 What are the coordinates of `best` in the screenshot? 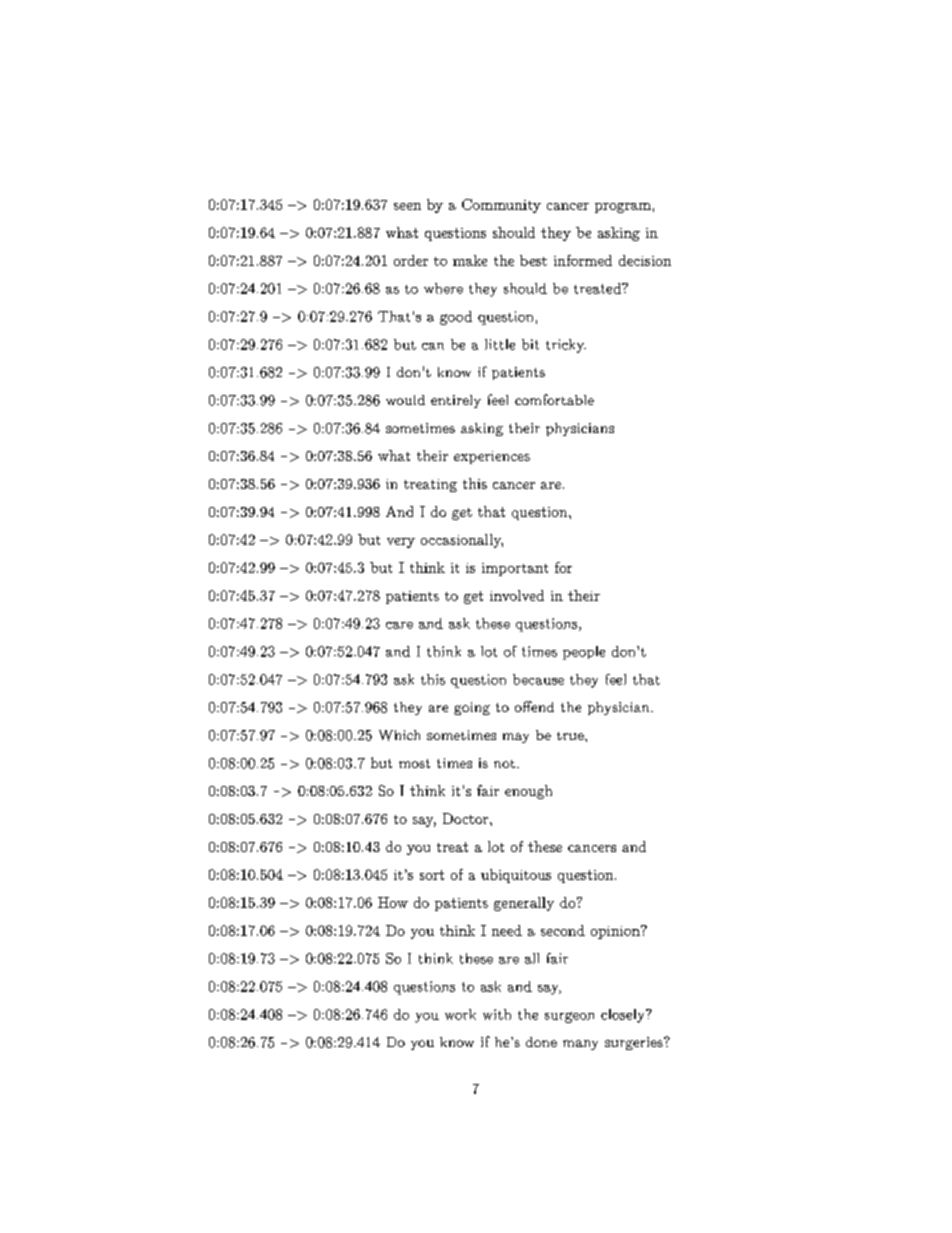 It's located at (533, 260).
